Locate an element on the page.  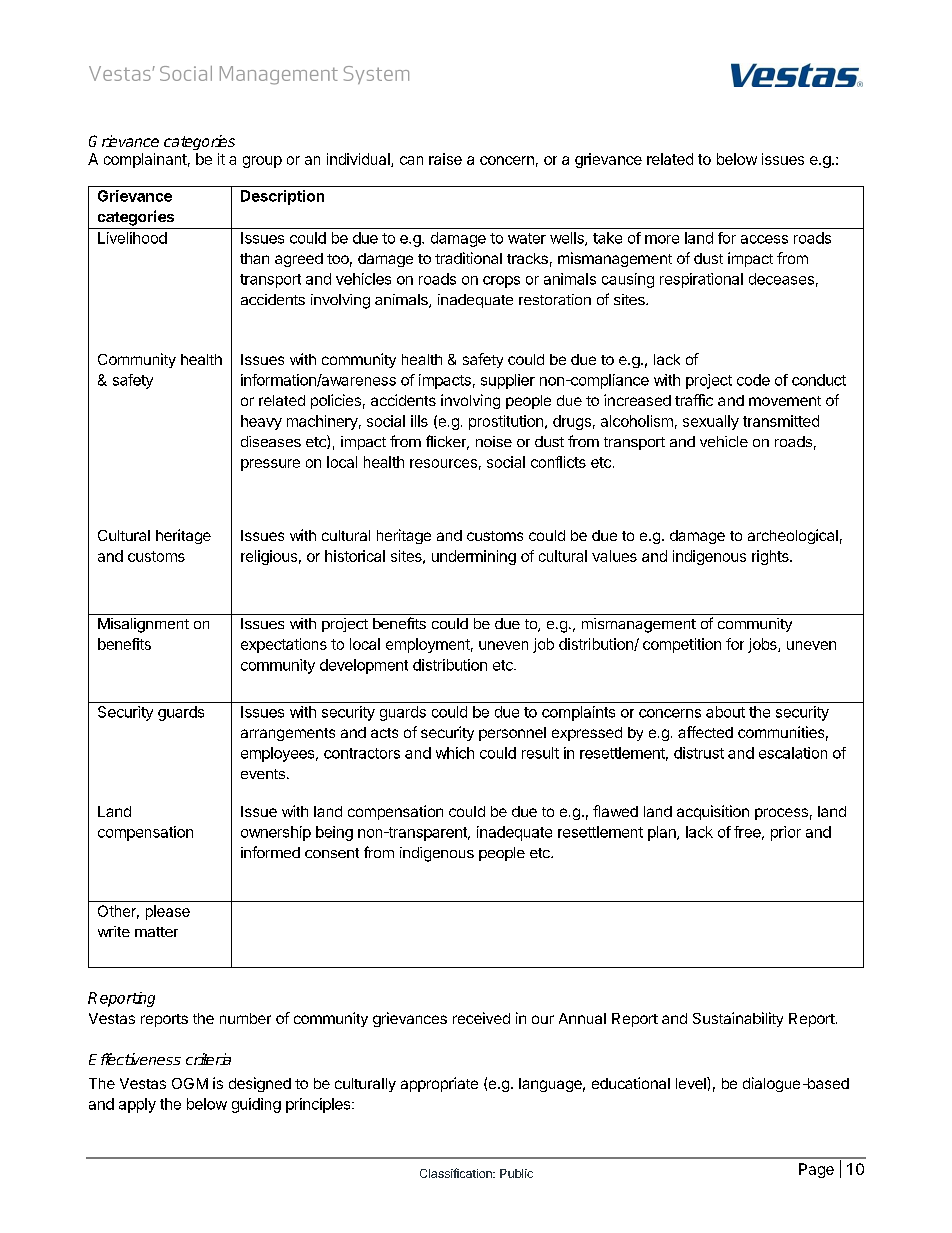
guiding is located at coordinates (256, 1105).
